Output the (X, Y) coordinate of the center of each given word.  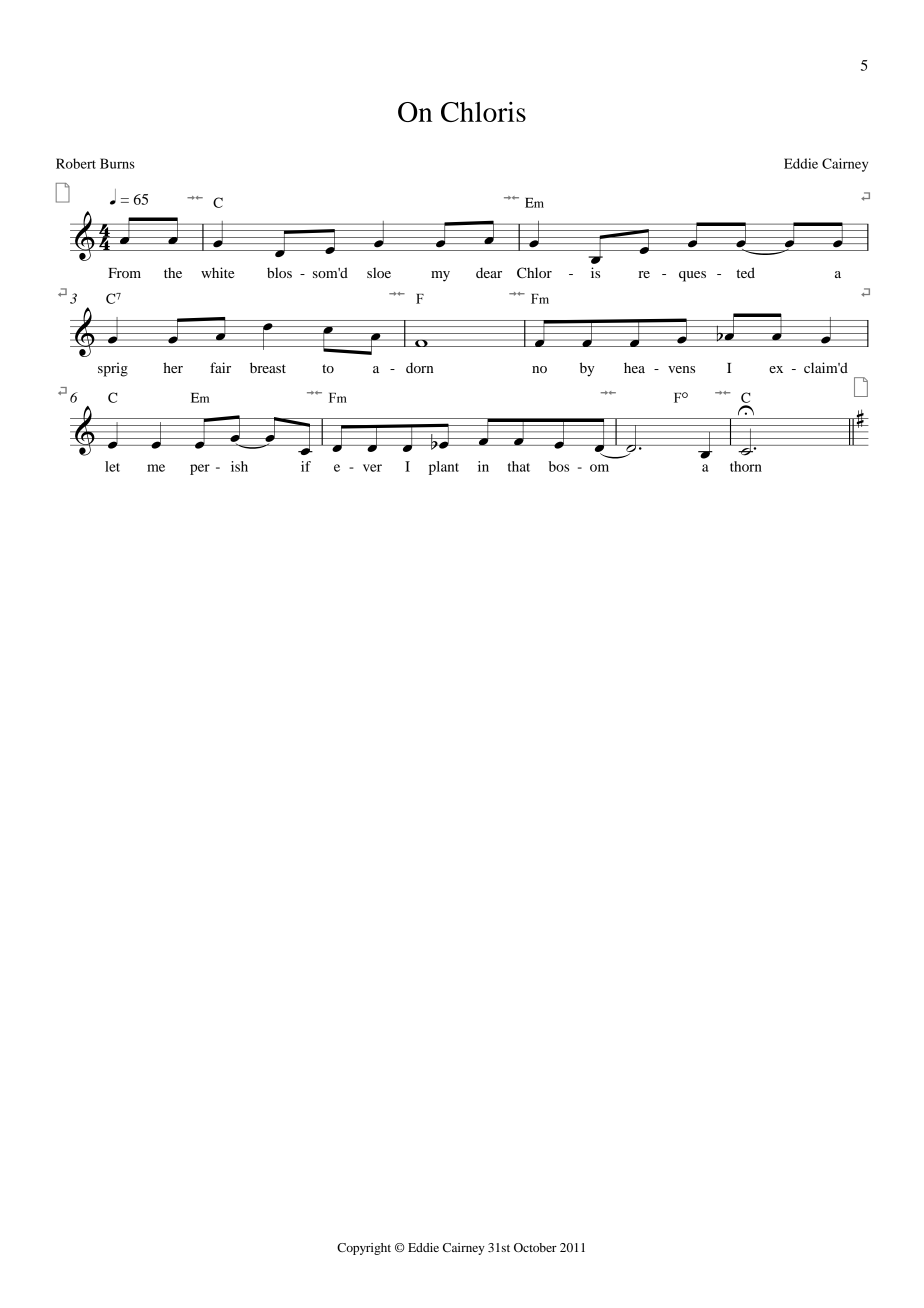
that (519, 466)
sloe (379, 272)
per (200, 469)
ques (692, 276)
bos (559, 466)
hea (634, 367)
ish (239, 466)
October (535, 1247)
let (112, 466)
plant (444, 468)
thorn (746, 466)
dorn (419, 367)
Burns (117, 163)
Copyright (364, 1249)
